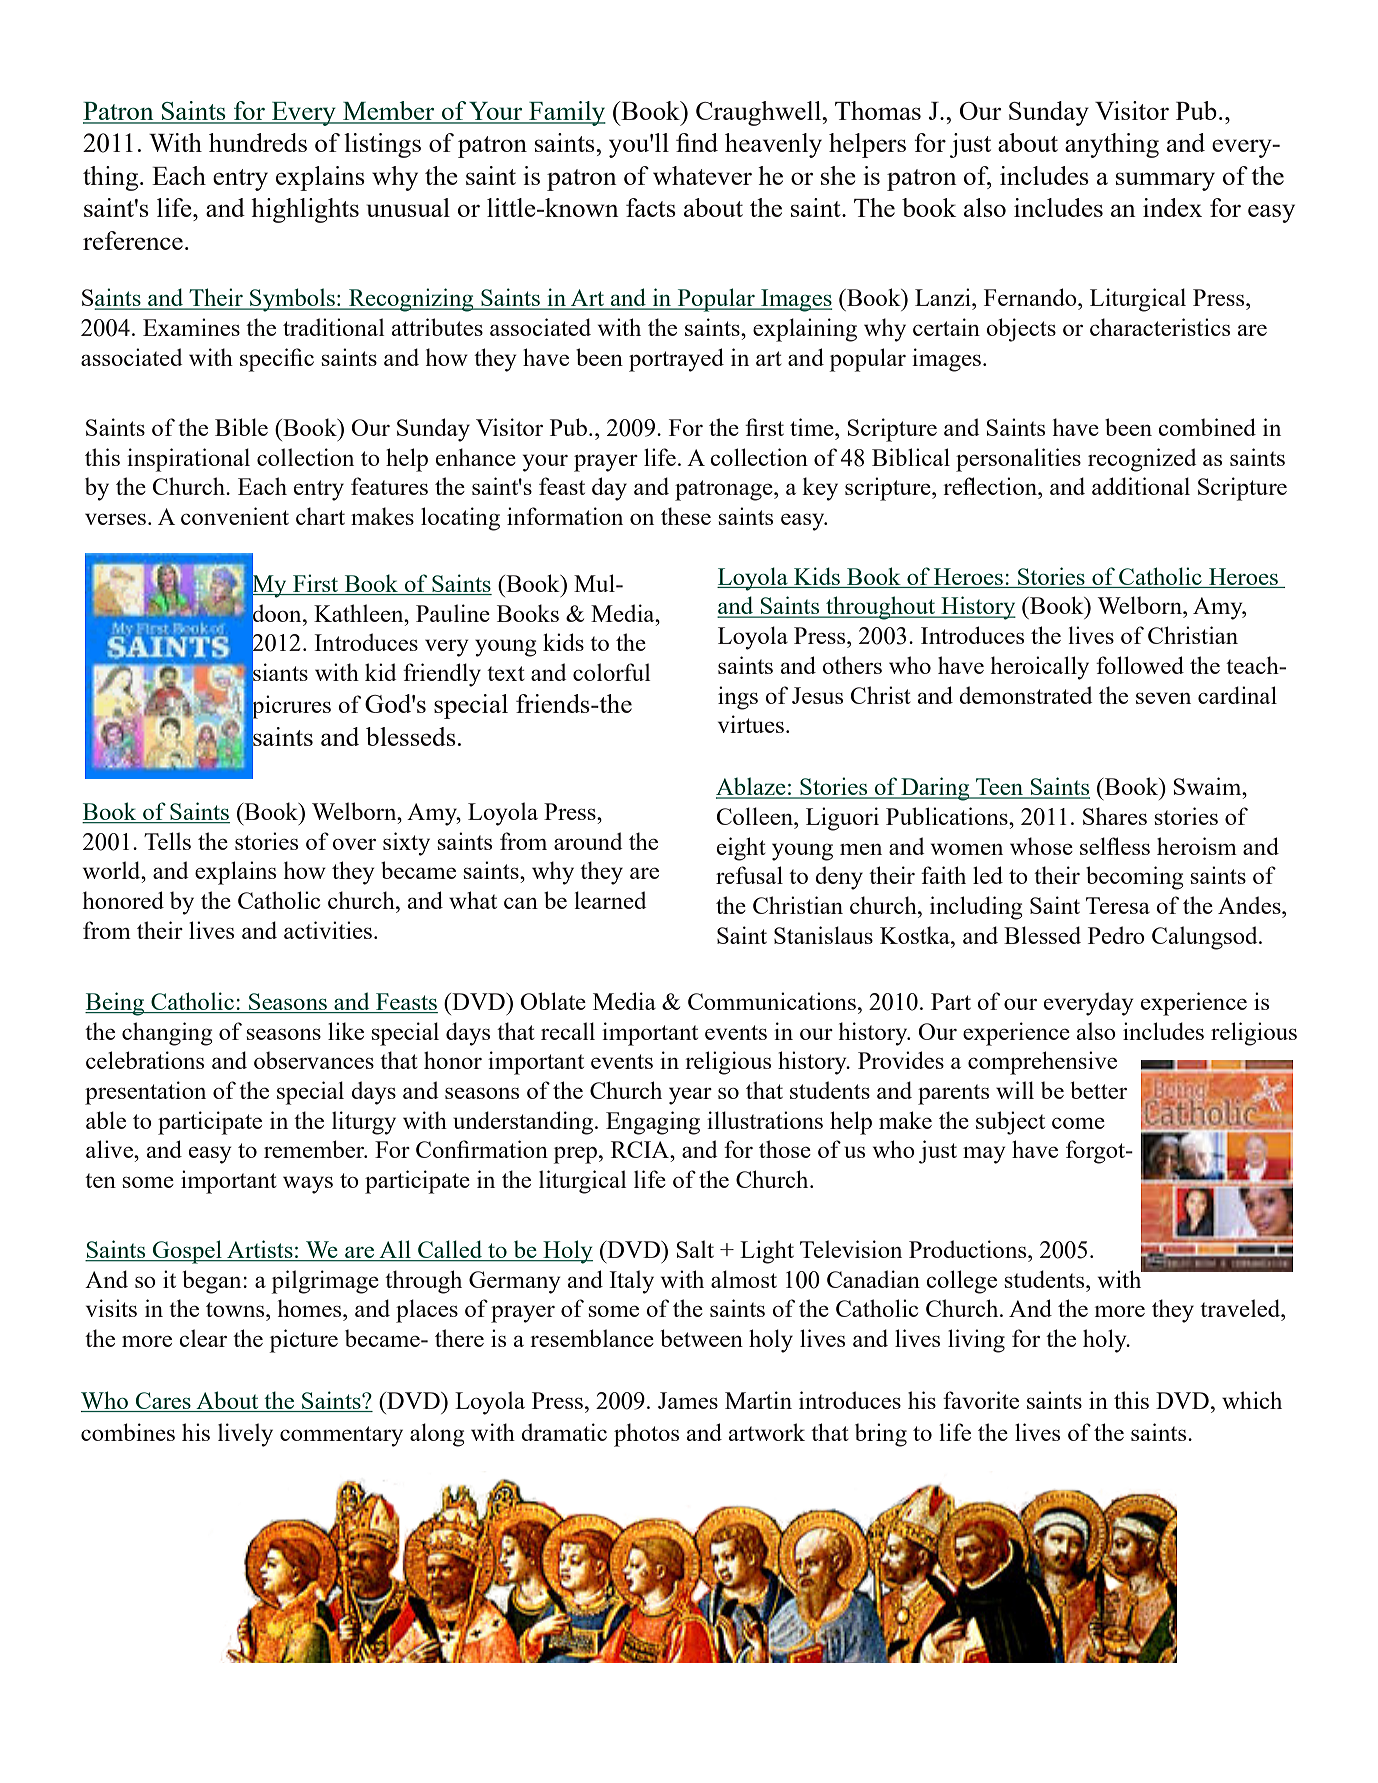 The image size is (1378, 1783). What do you see at coordinates (1140, 665) in the document?
I see `followed` at bounding box center [1140, 665].
